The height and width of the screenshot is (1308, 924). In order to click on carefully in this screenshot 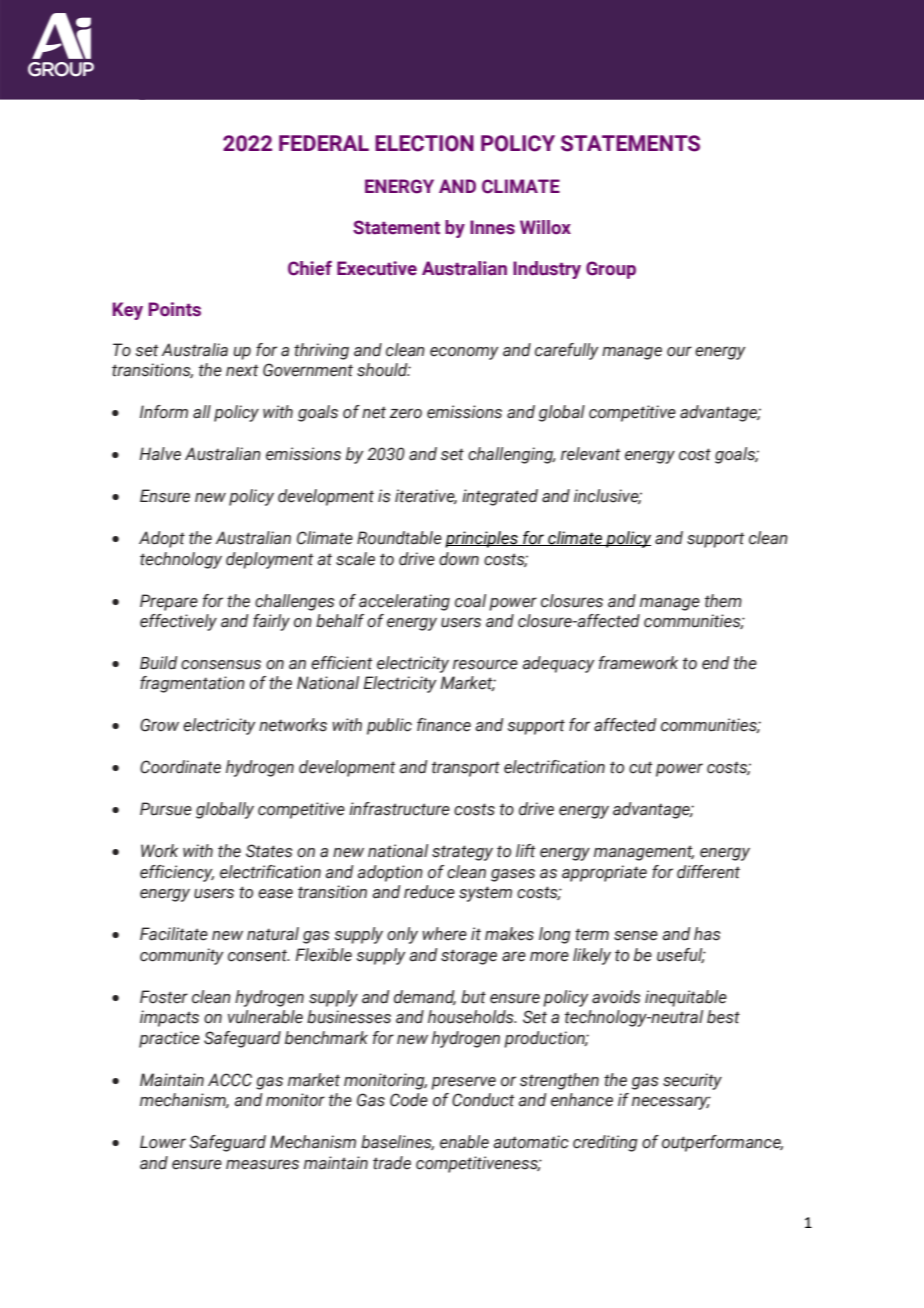, I will do `click(567, 351)`.
